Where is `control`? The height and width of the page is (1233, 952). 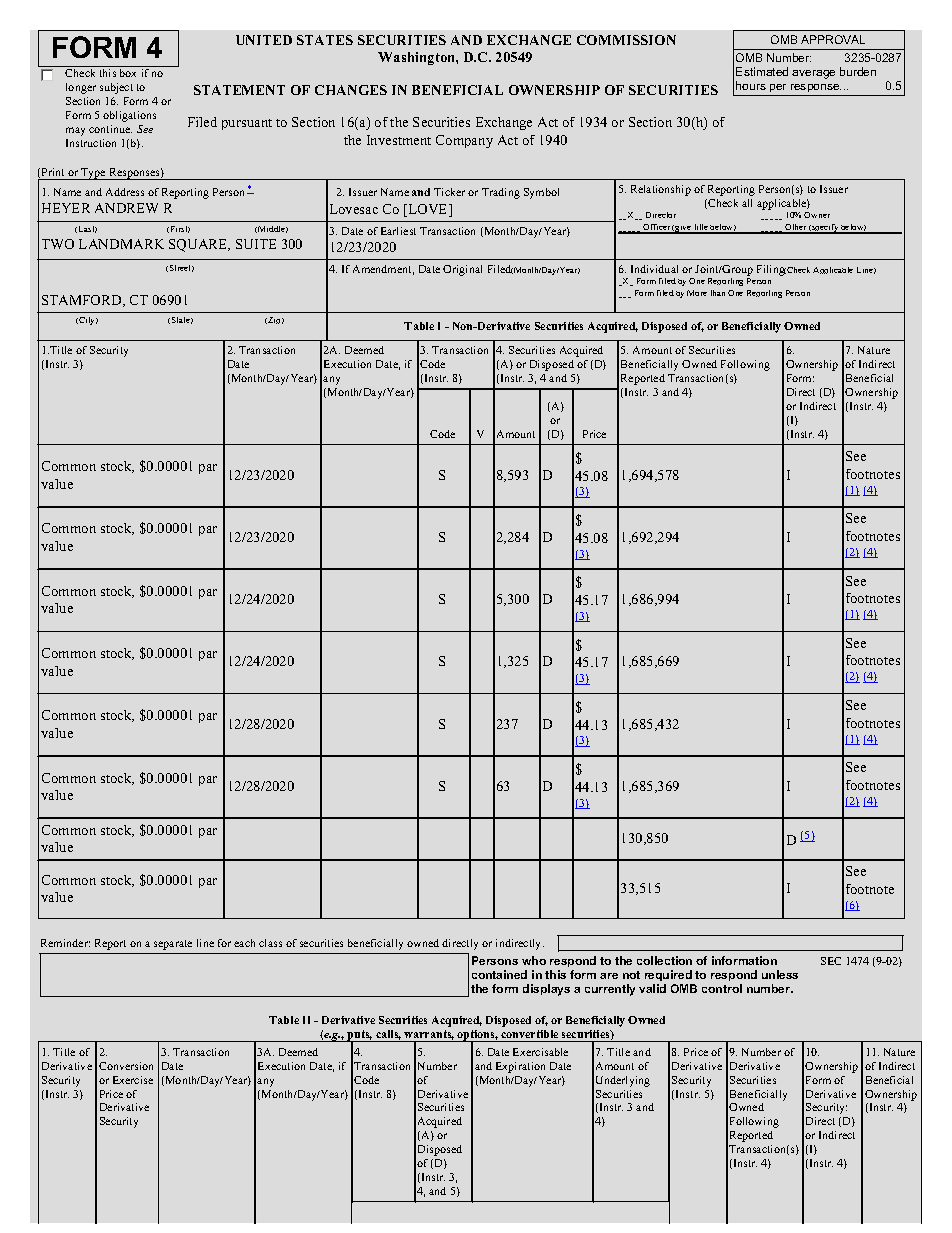 control is located at coordinates (722, 988).
